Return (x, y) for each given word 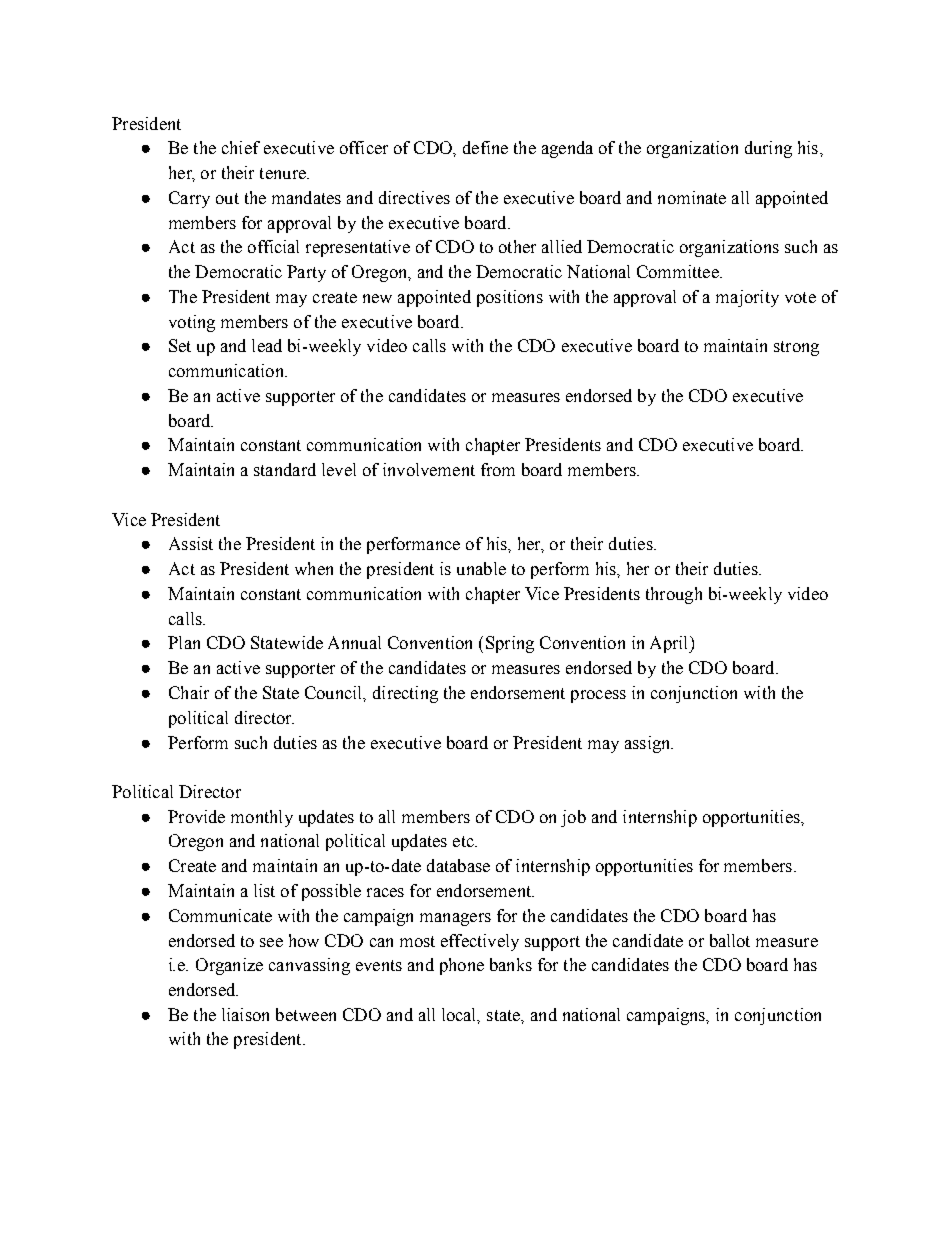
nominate (692, 197)
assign (649, 744)
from (498, 469)
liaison (245, 1014)
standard (285, 469)
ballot (730, 940)
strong (796, 348)
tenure (284, 173)
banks (511, 964)
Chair (189, 692)
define (485, 147)
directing (405, 694)
